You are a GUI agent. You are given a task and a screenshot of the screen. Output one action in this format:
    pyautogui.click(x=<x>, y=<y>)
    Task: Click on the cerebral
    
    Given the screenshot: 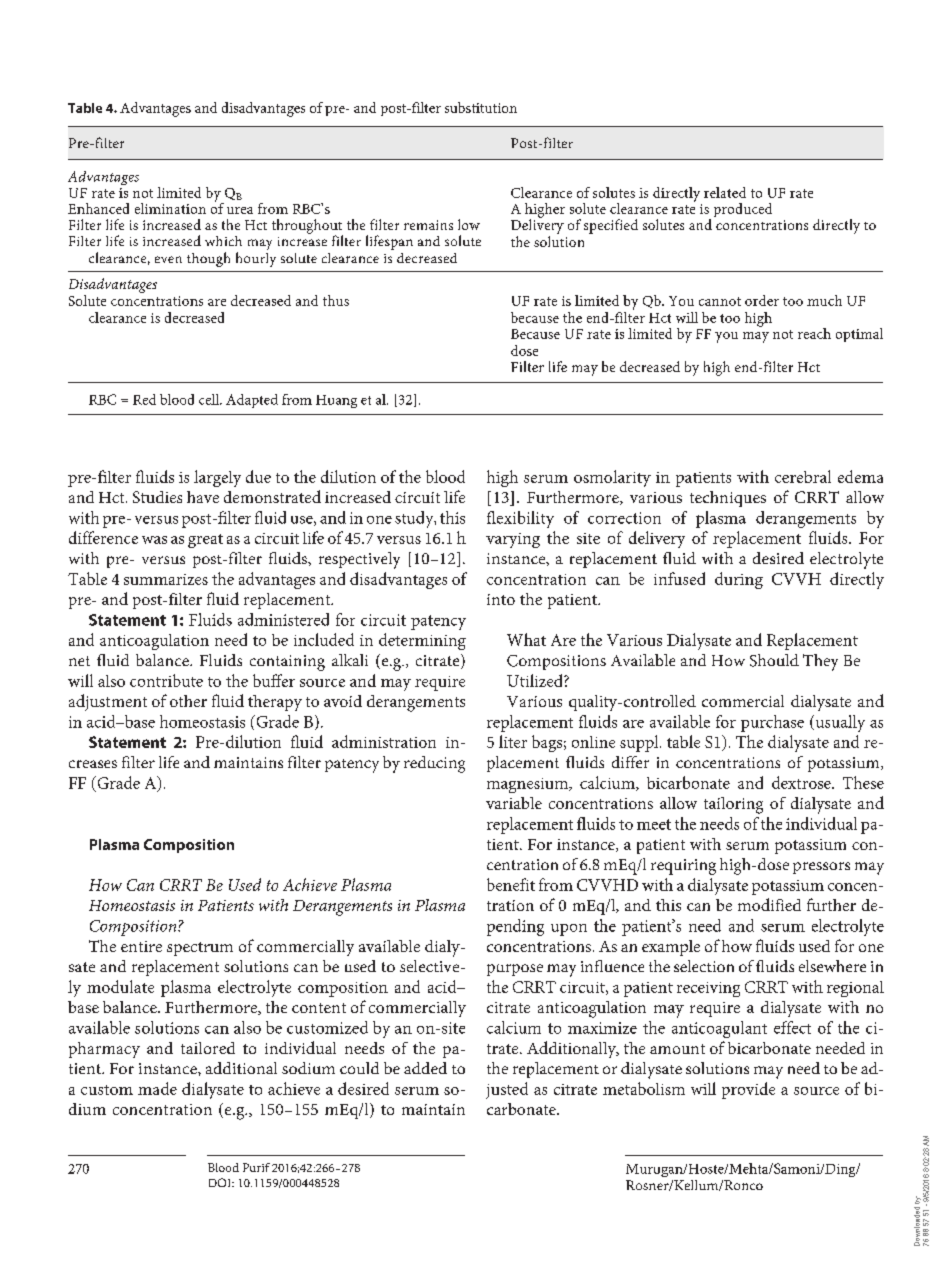 What is the action you would take?
    pyautogui.click(x=803, y=476)
